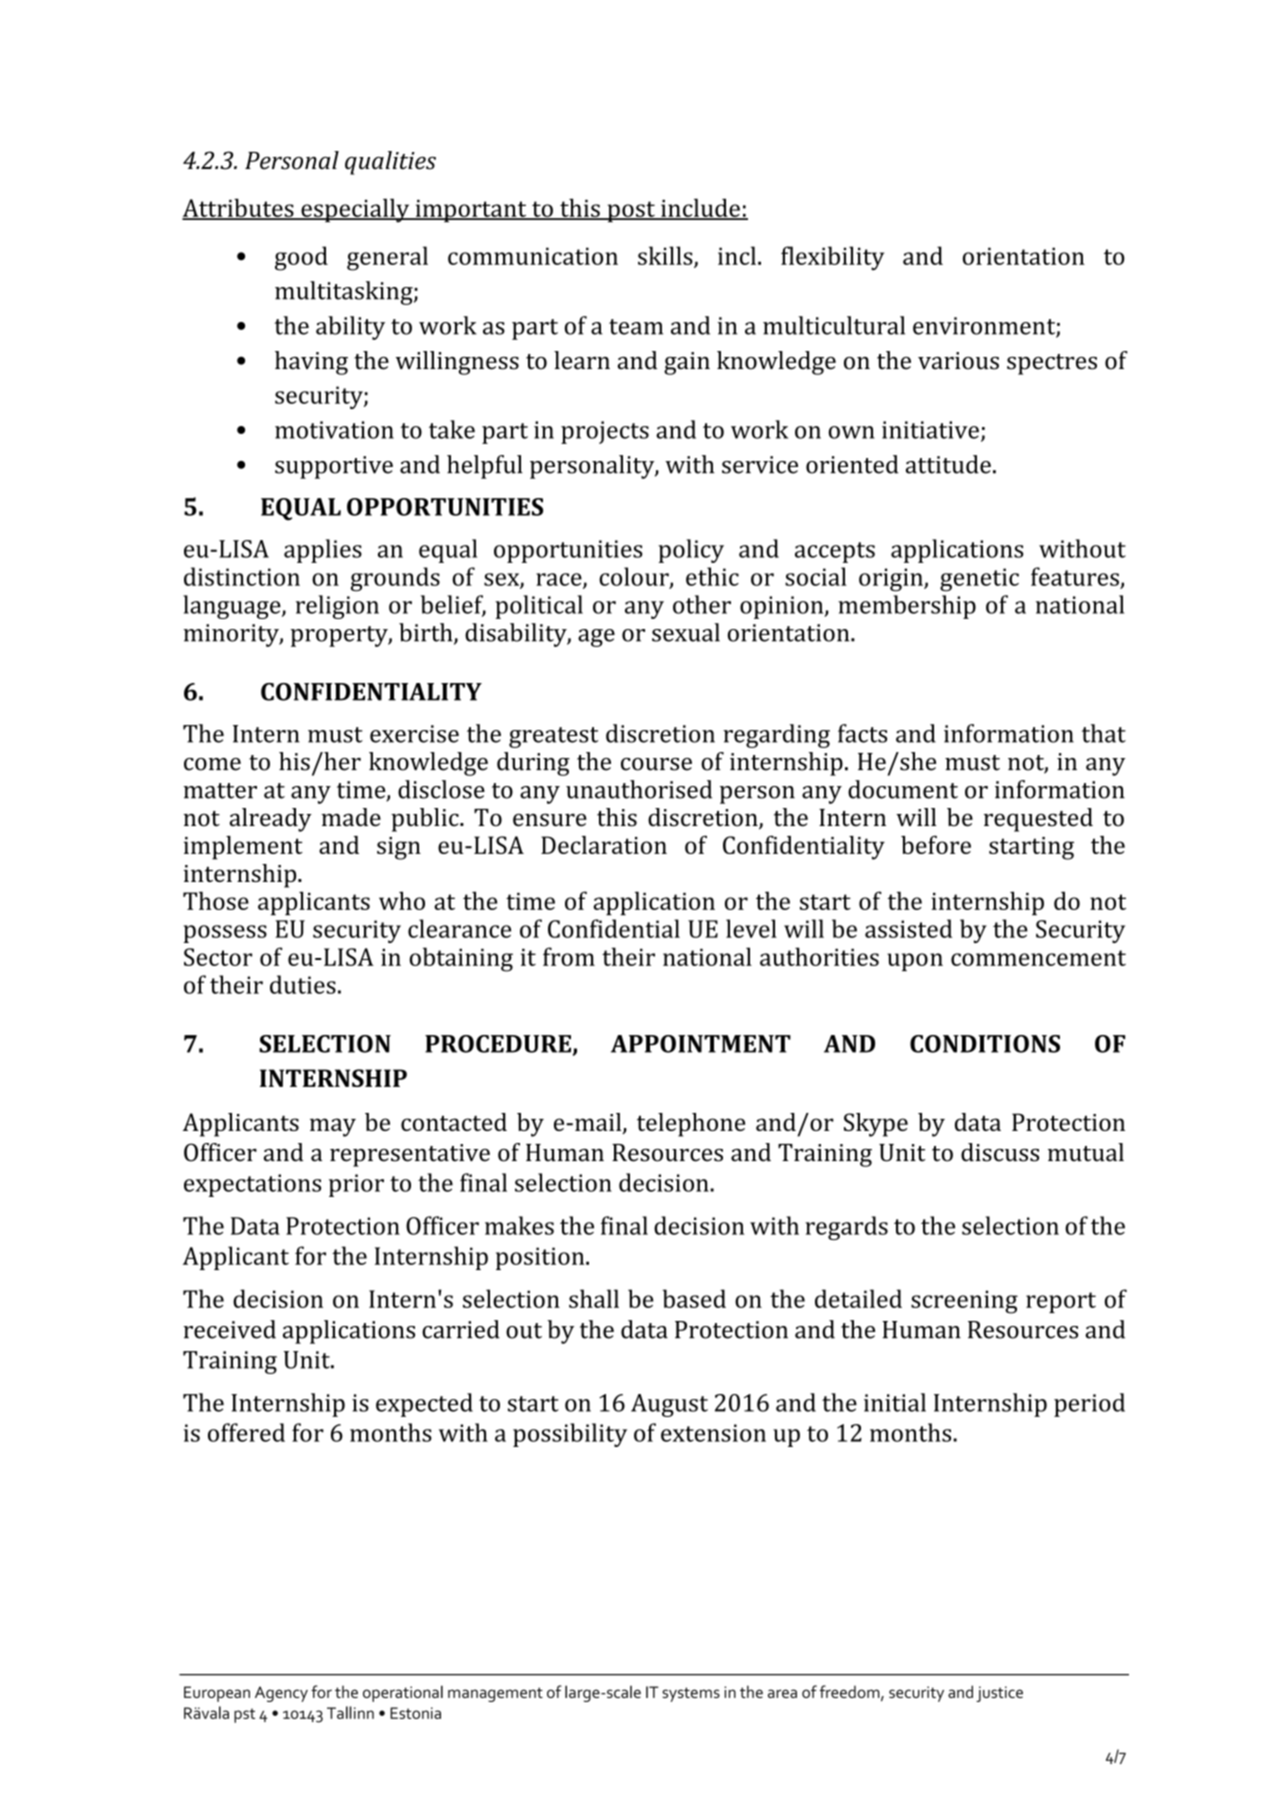 The image size is (1278, 1808). What do you see at coordinates (334, 467) in the screenshot?
I see `supportive` at bounding box center [334, 467].
